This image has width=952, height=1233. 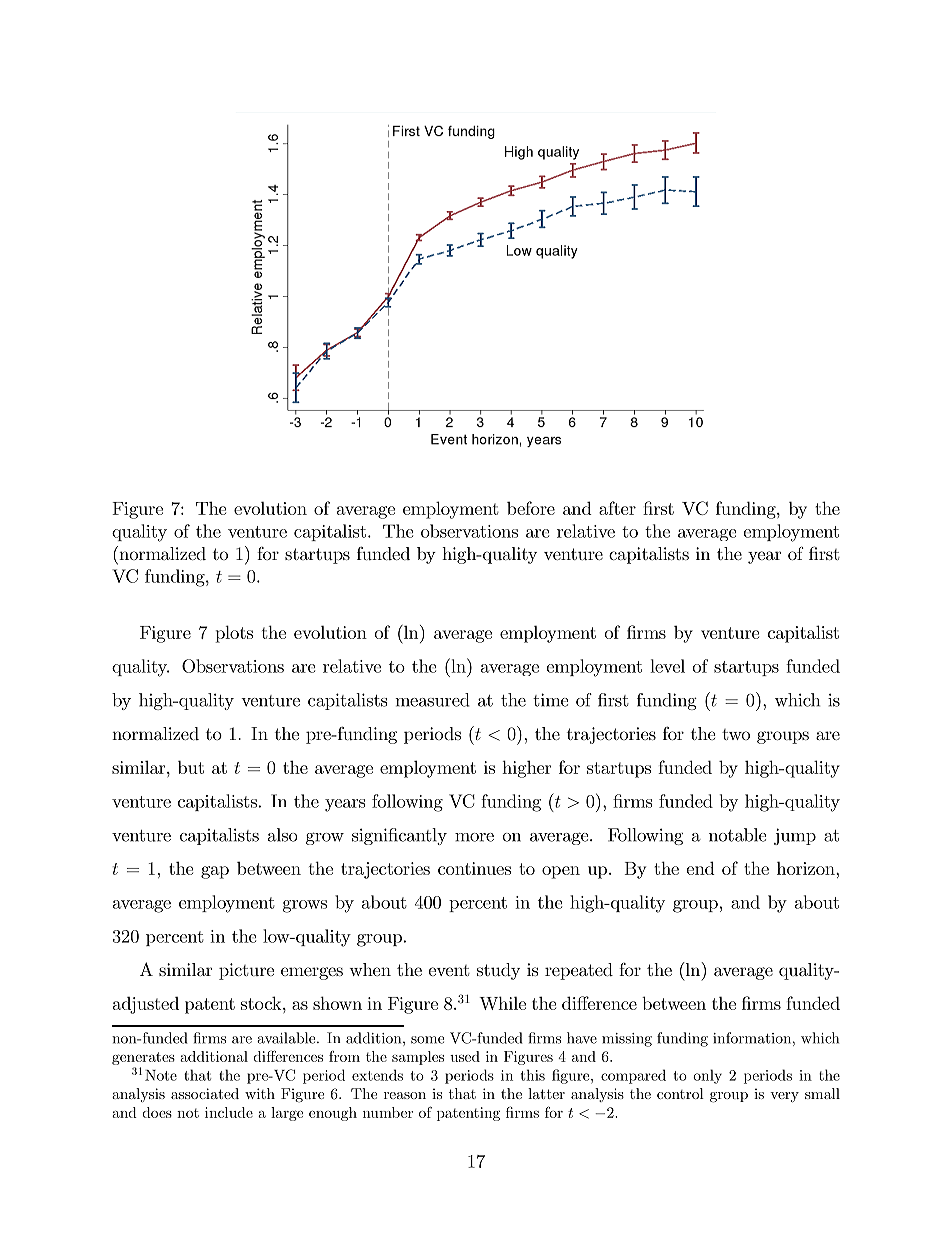 What do you see at coordinates (474, 837) in the image?
I see `more` at bounding box center [474, 837].
